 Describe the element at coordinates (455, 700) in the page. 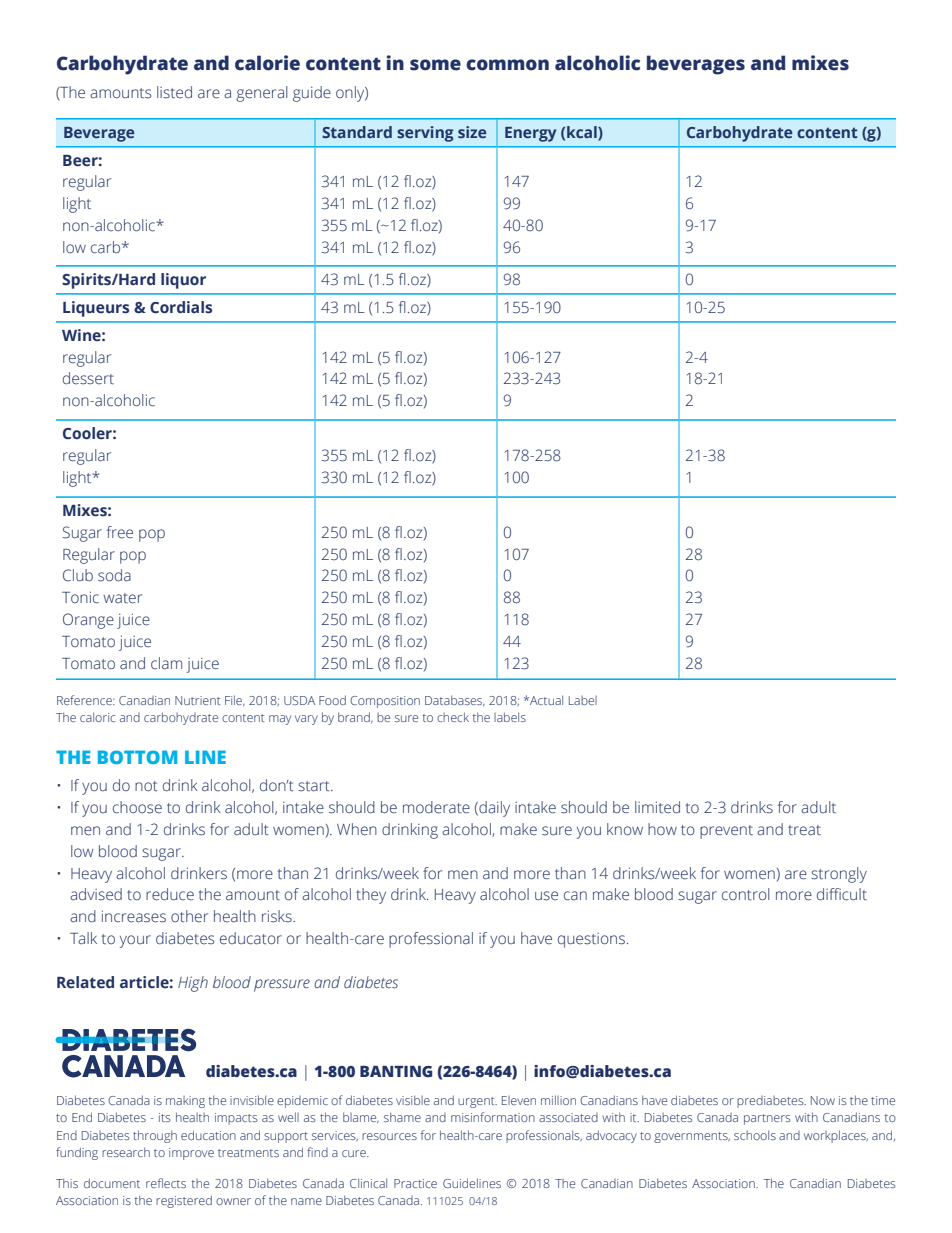

I see `Databases` at that location.
